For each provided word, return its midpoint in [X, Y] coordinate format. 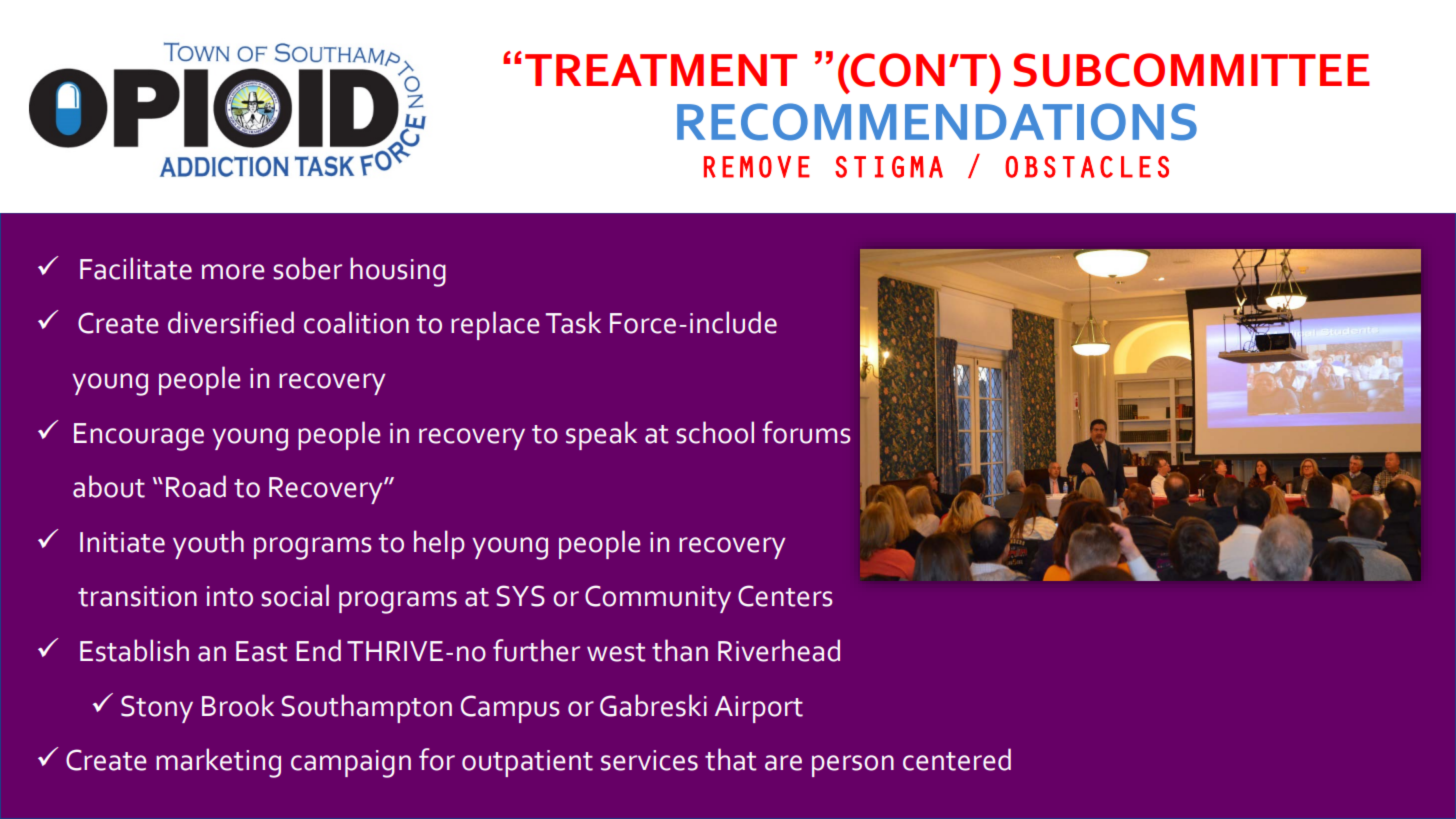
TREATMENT [661, 70]
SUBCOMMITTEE [1192, 70]
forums [806, 432]
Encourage [139, 437]
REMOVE [757, 167]
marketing [218, 763]
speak [601, 435]
